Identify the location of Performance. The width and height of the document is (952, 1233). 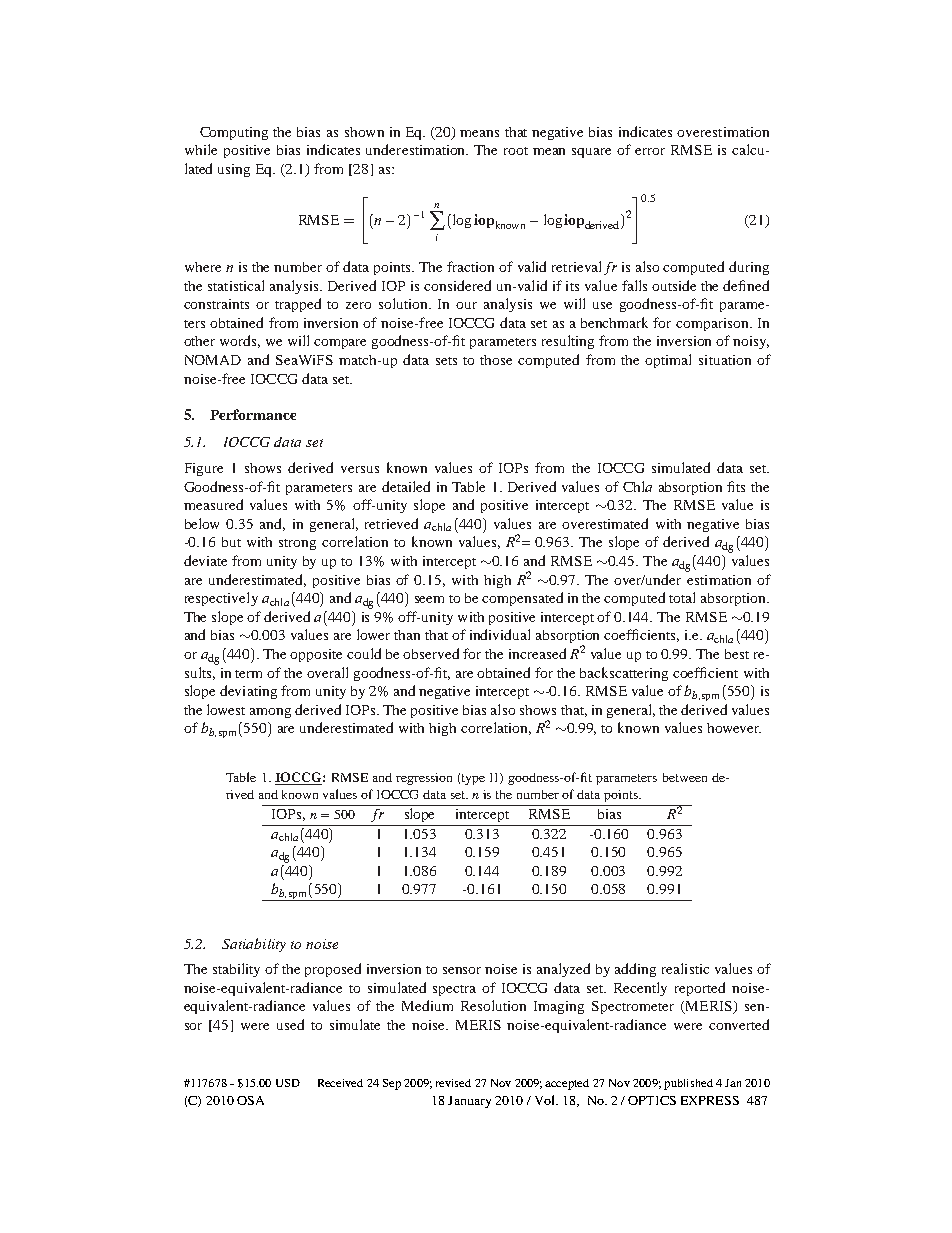
(253, 414).
